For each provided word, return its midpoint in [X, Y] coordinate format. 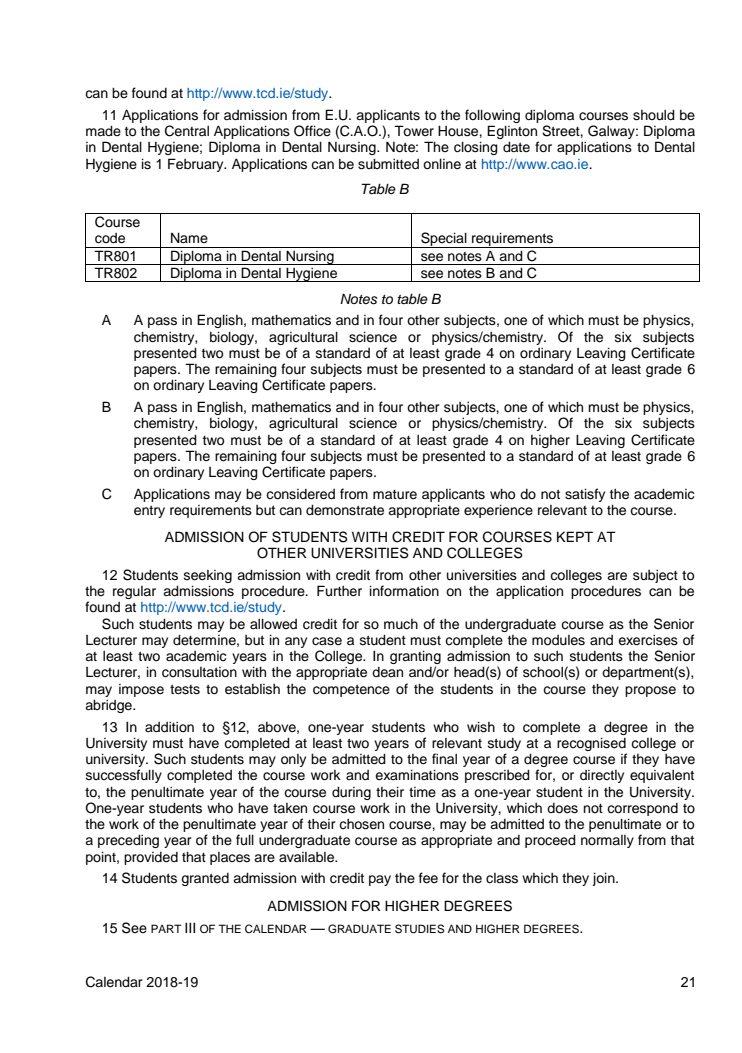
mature [395, 495]
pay [380, 880]
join [604, 879]
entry [149, 511]
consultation [199, 672]
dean [387, 672]
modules [558, 640]
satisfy [585, 495]
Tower [414, 131]
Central [187, 131]
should [654, 115]
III [190, 927]
